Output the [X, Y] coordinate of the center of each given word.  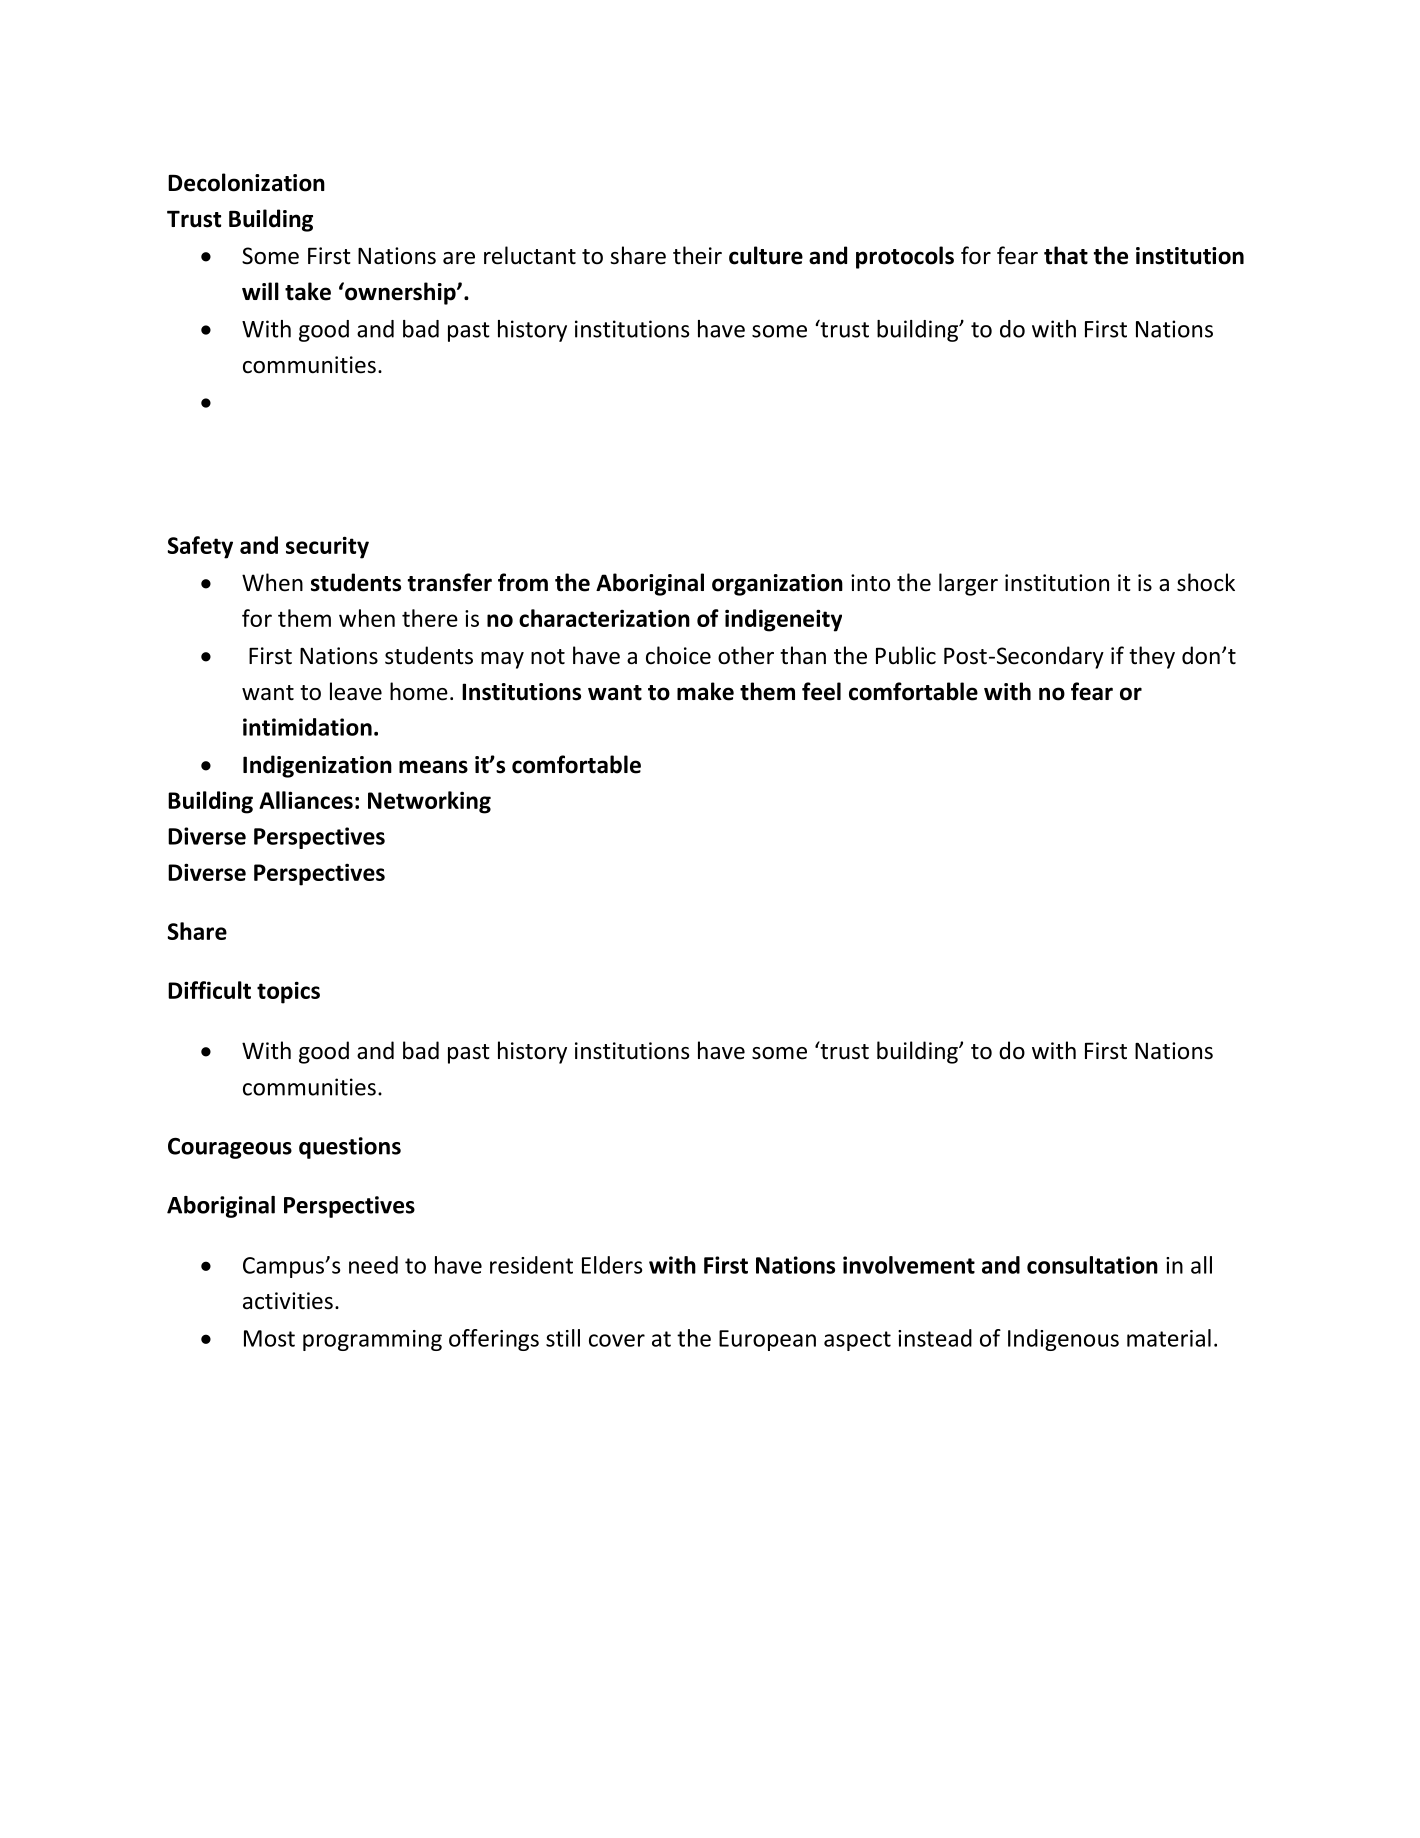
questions [350, 1148]
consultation [1092, 1265]
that [1066, 255]
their [697, 255]
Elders [612, 1265]
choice [678, 655]
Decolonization [246, 182]
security [327, 547]
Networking [429, 802]
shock [1206, 582]
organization [777, 585]
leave [356, 691]
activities [288, 1301]
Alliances [306, 800]
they [1152, 657]
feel [821, 691]
